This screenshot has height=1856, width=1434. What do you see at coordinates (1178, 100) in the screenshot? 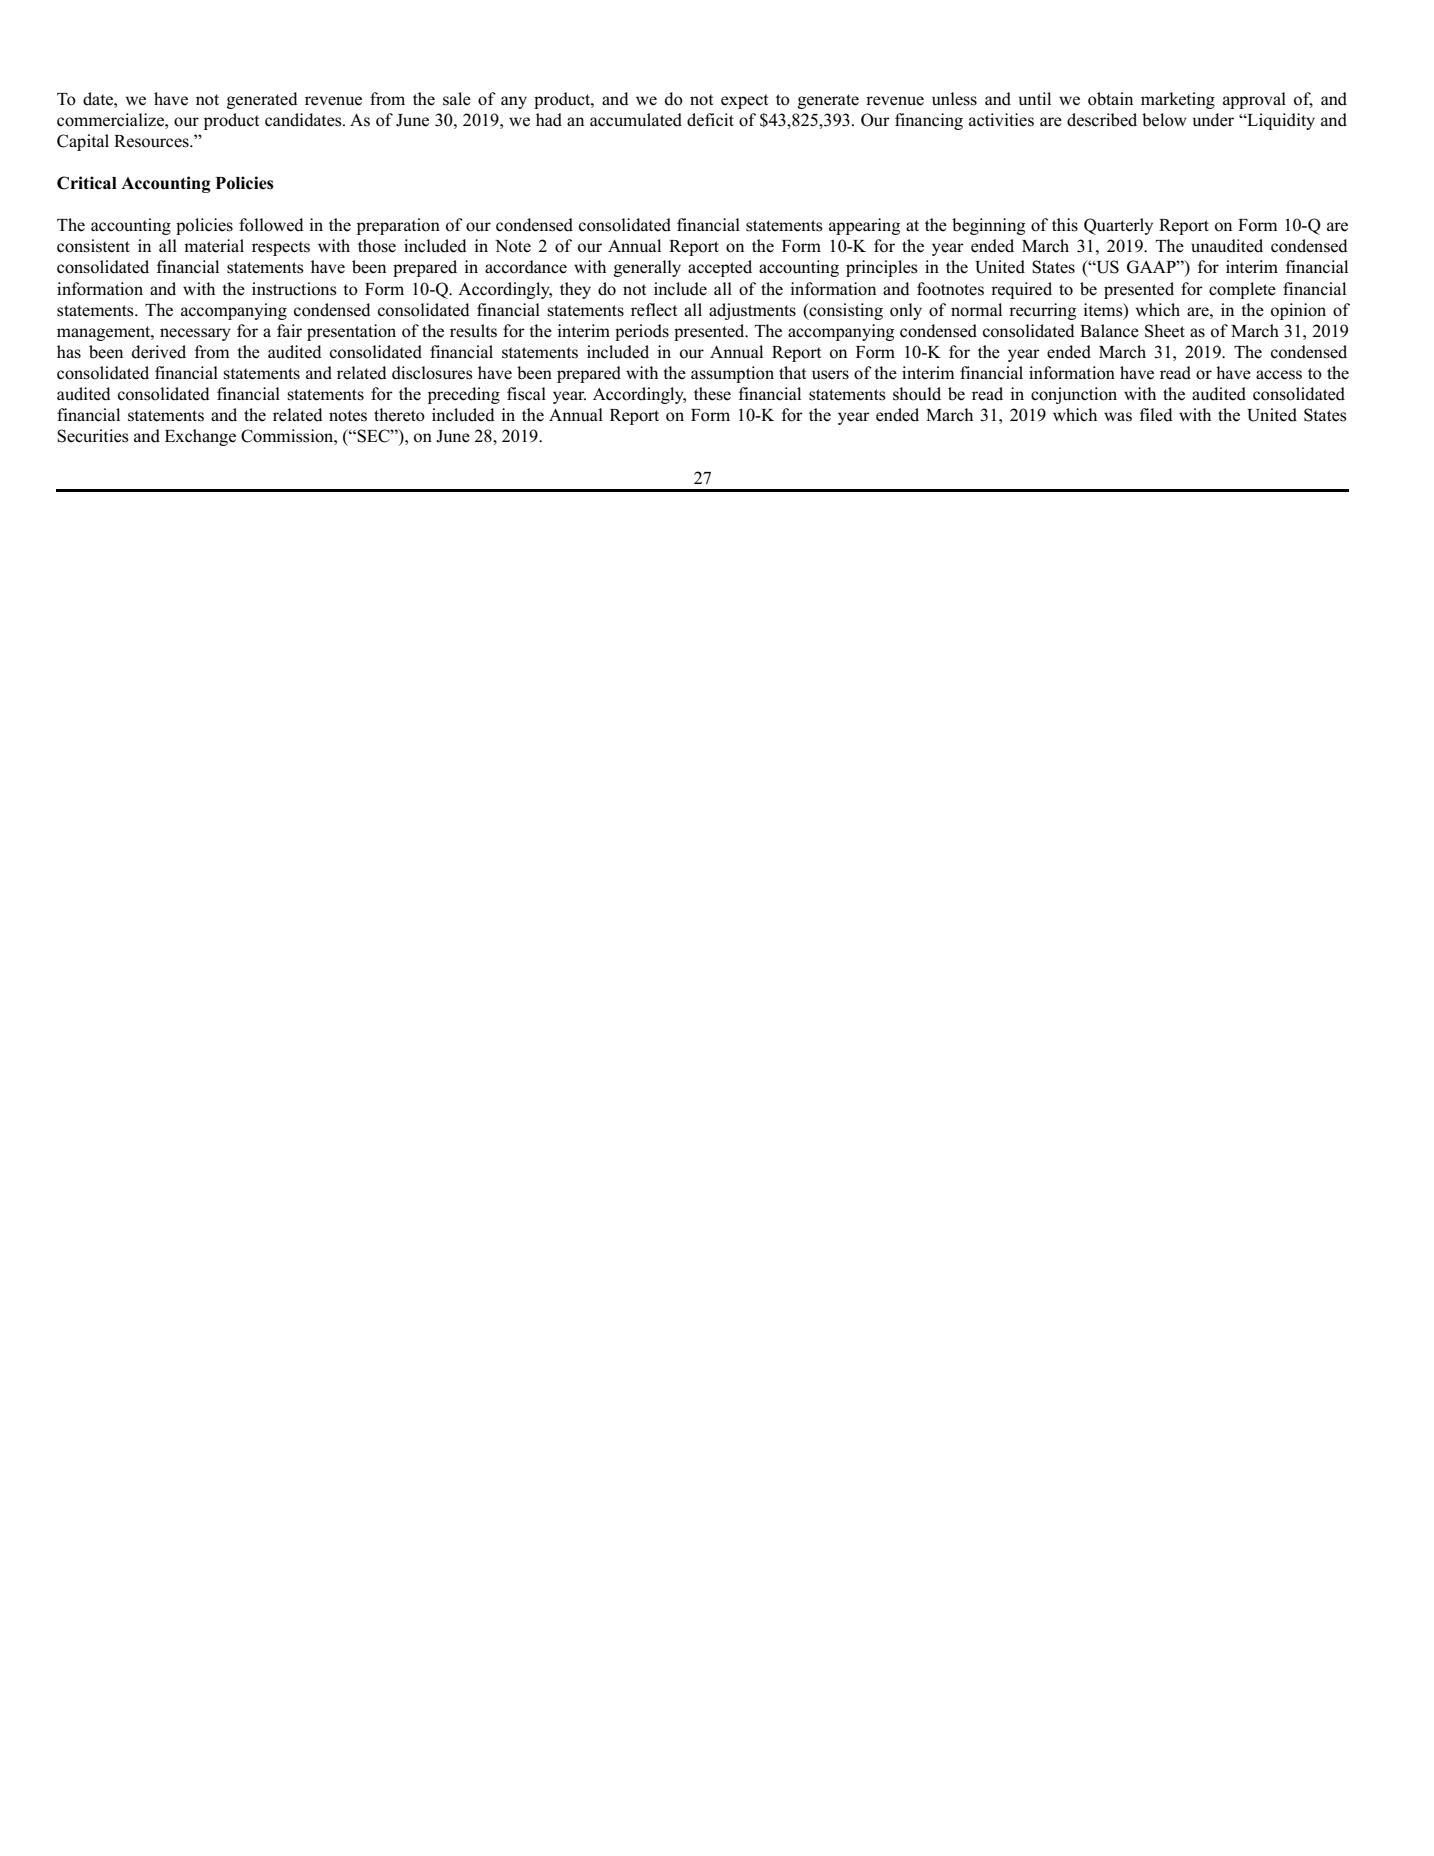
I see `marketing` at bounding box center [1178, 100].
